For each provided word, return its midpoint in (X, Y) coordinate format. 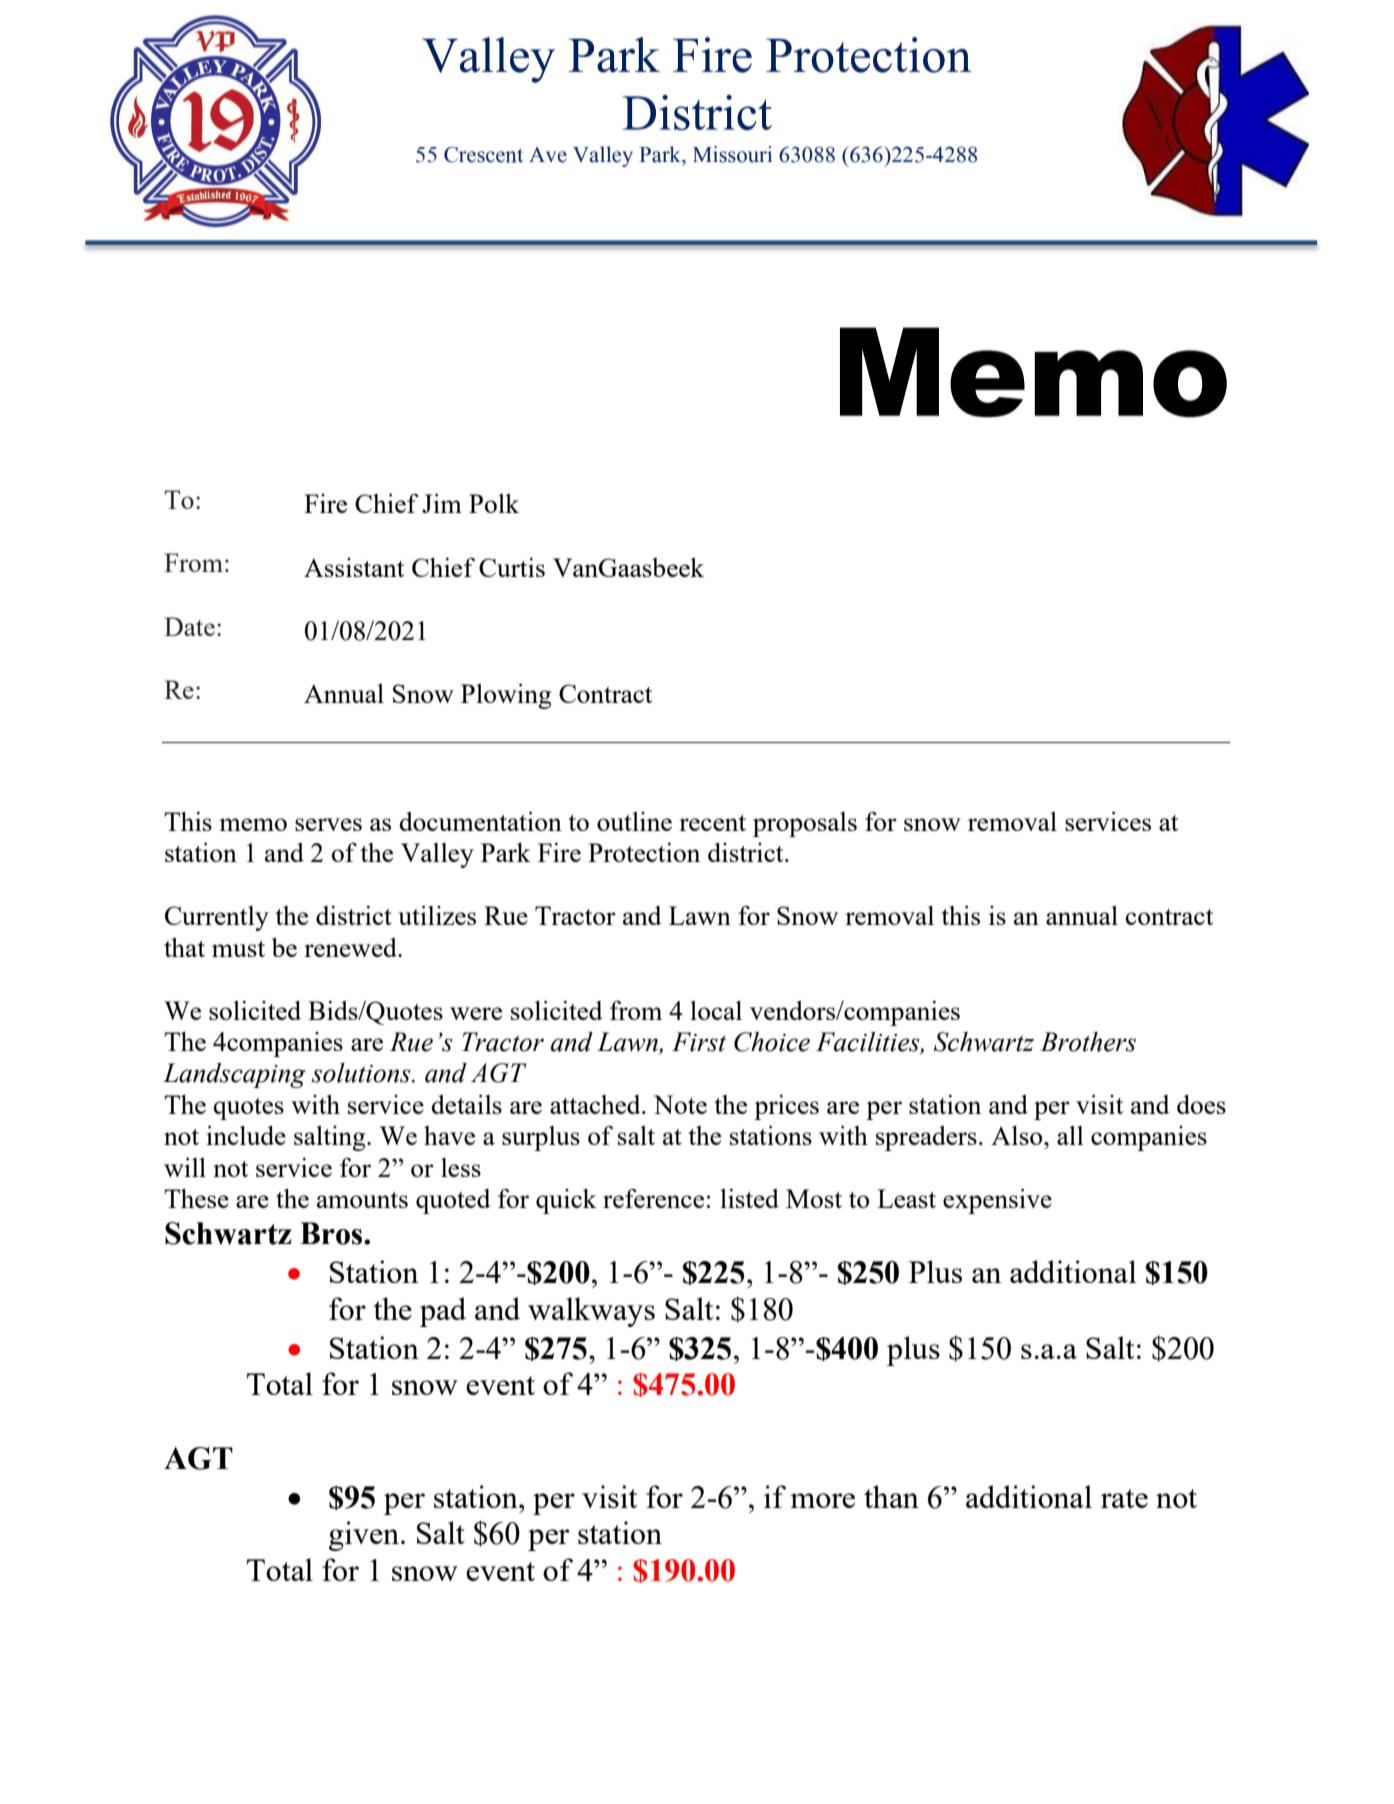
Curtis (512, 567)
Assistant (354, 567)
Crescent (483, 155)
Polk (494, 503)
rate (1124, 1498)
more (822, 1500)
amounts (362, 1200)
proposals (805, 824)
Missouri (732, 154)
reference (653, 1198)
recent (712, 823)
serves (328, 824)
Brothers (1088, 1042)
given (364, 1536)
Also (1018, 1135)
